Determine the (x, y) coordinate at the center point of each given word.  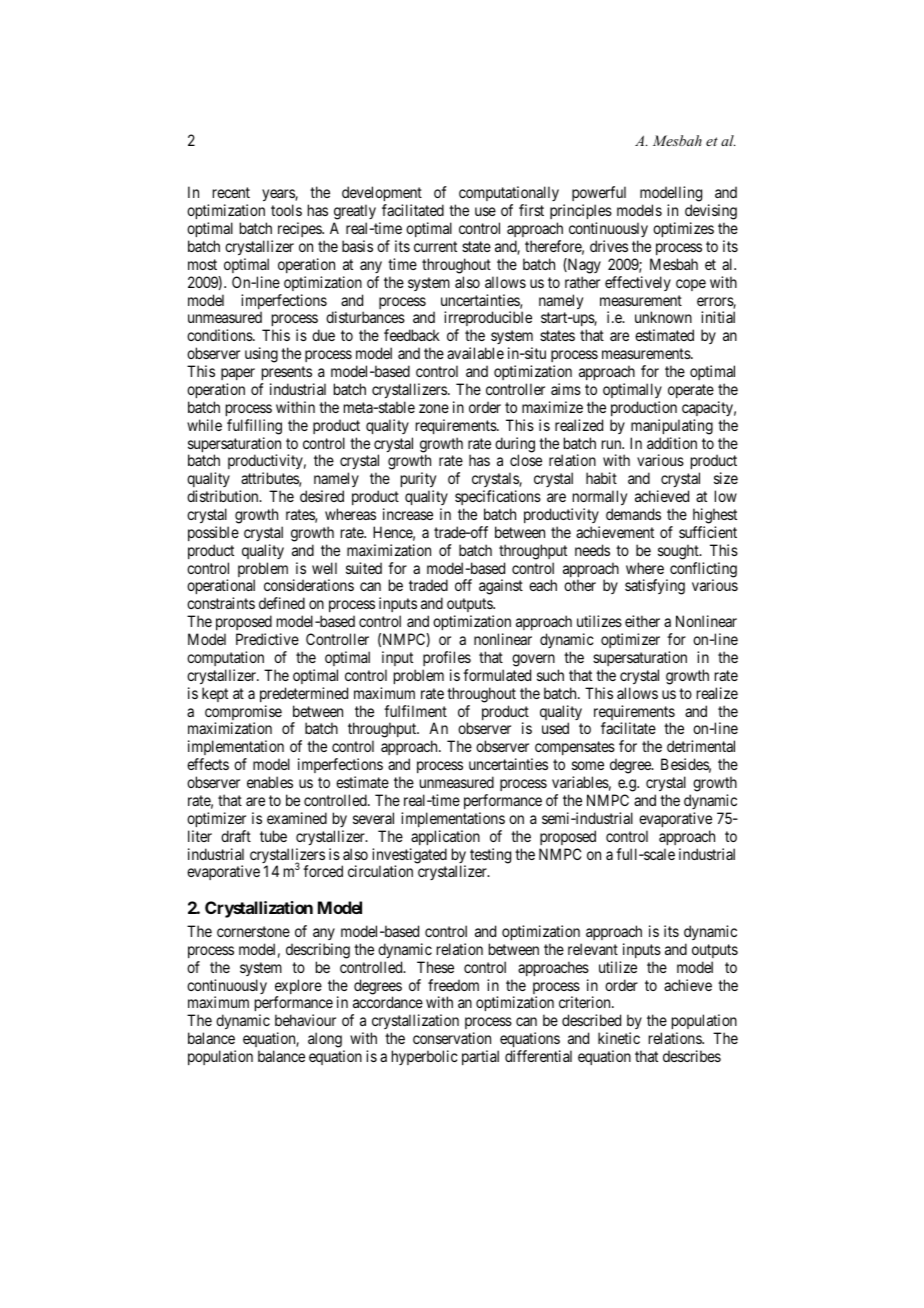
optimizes (683, 229)
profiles (447, 658)
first (531, 210)
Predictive (267, 639)
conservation (452, 1038)
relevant (593, 949)
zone (434, 408)
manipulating (672, 427)
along (326, 1041)
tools (286, 210)
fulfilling (254, 427)
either (642, 621)
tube (273, 836)
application (445, 837)
